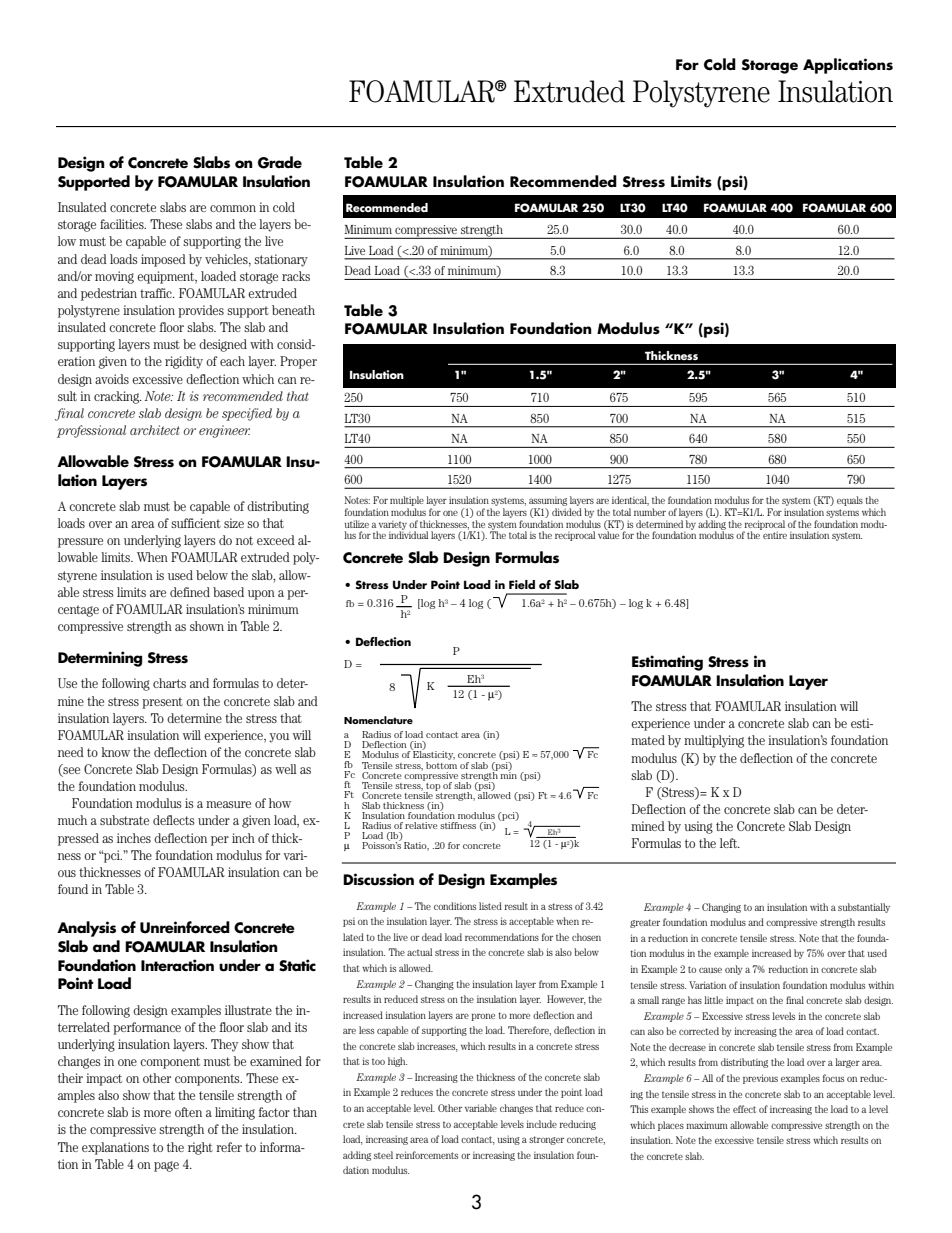 This screenshot has height=1233, width=952. I want to click on left, so click(730, 843).
